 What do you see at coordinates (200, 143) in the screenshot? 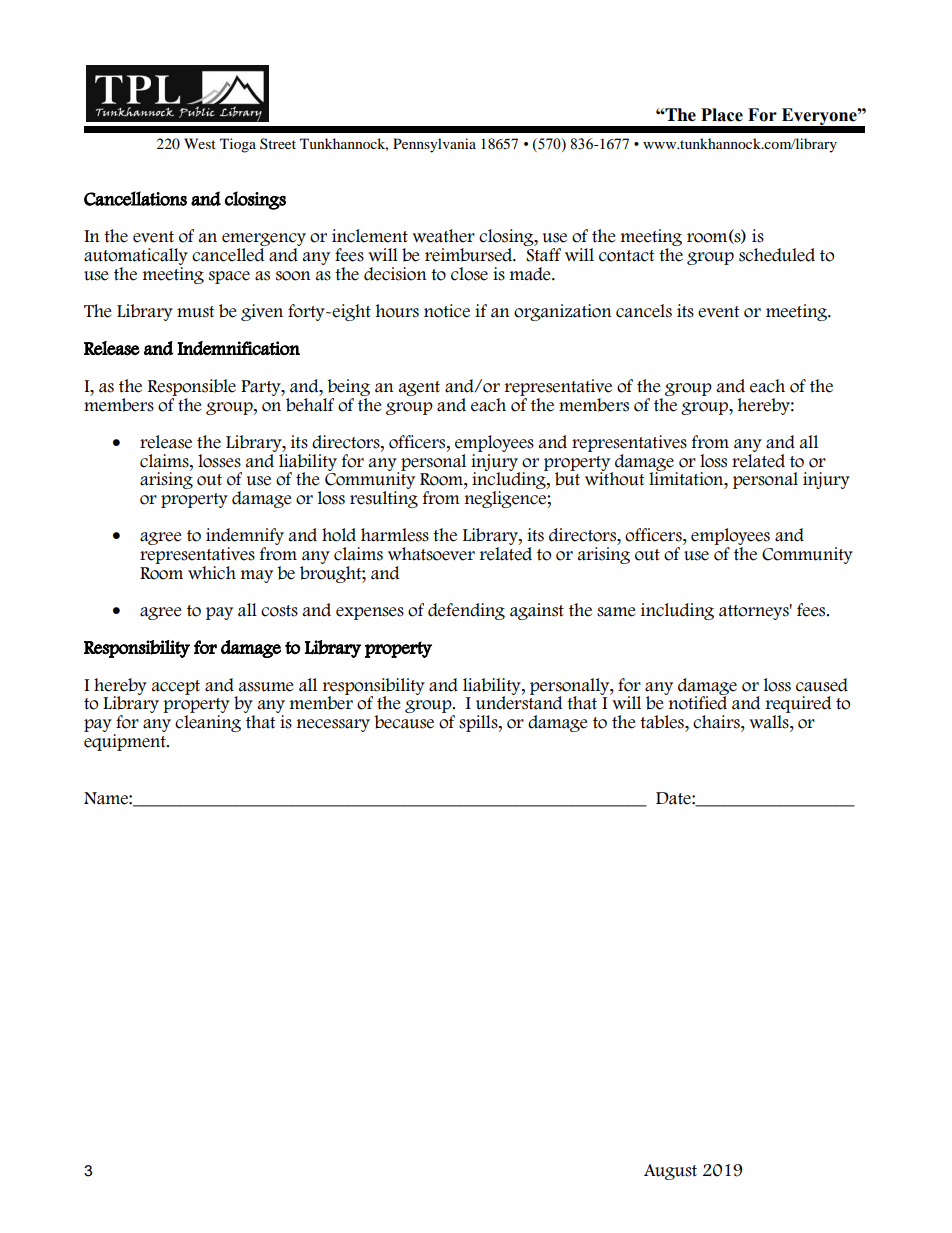
I see `West` at bounding box center [200, 143].
